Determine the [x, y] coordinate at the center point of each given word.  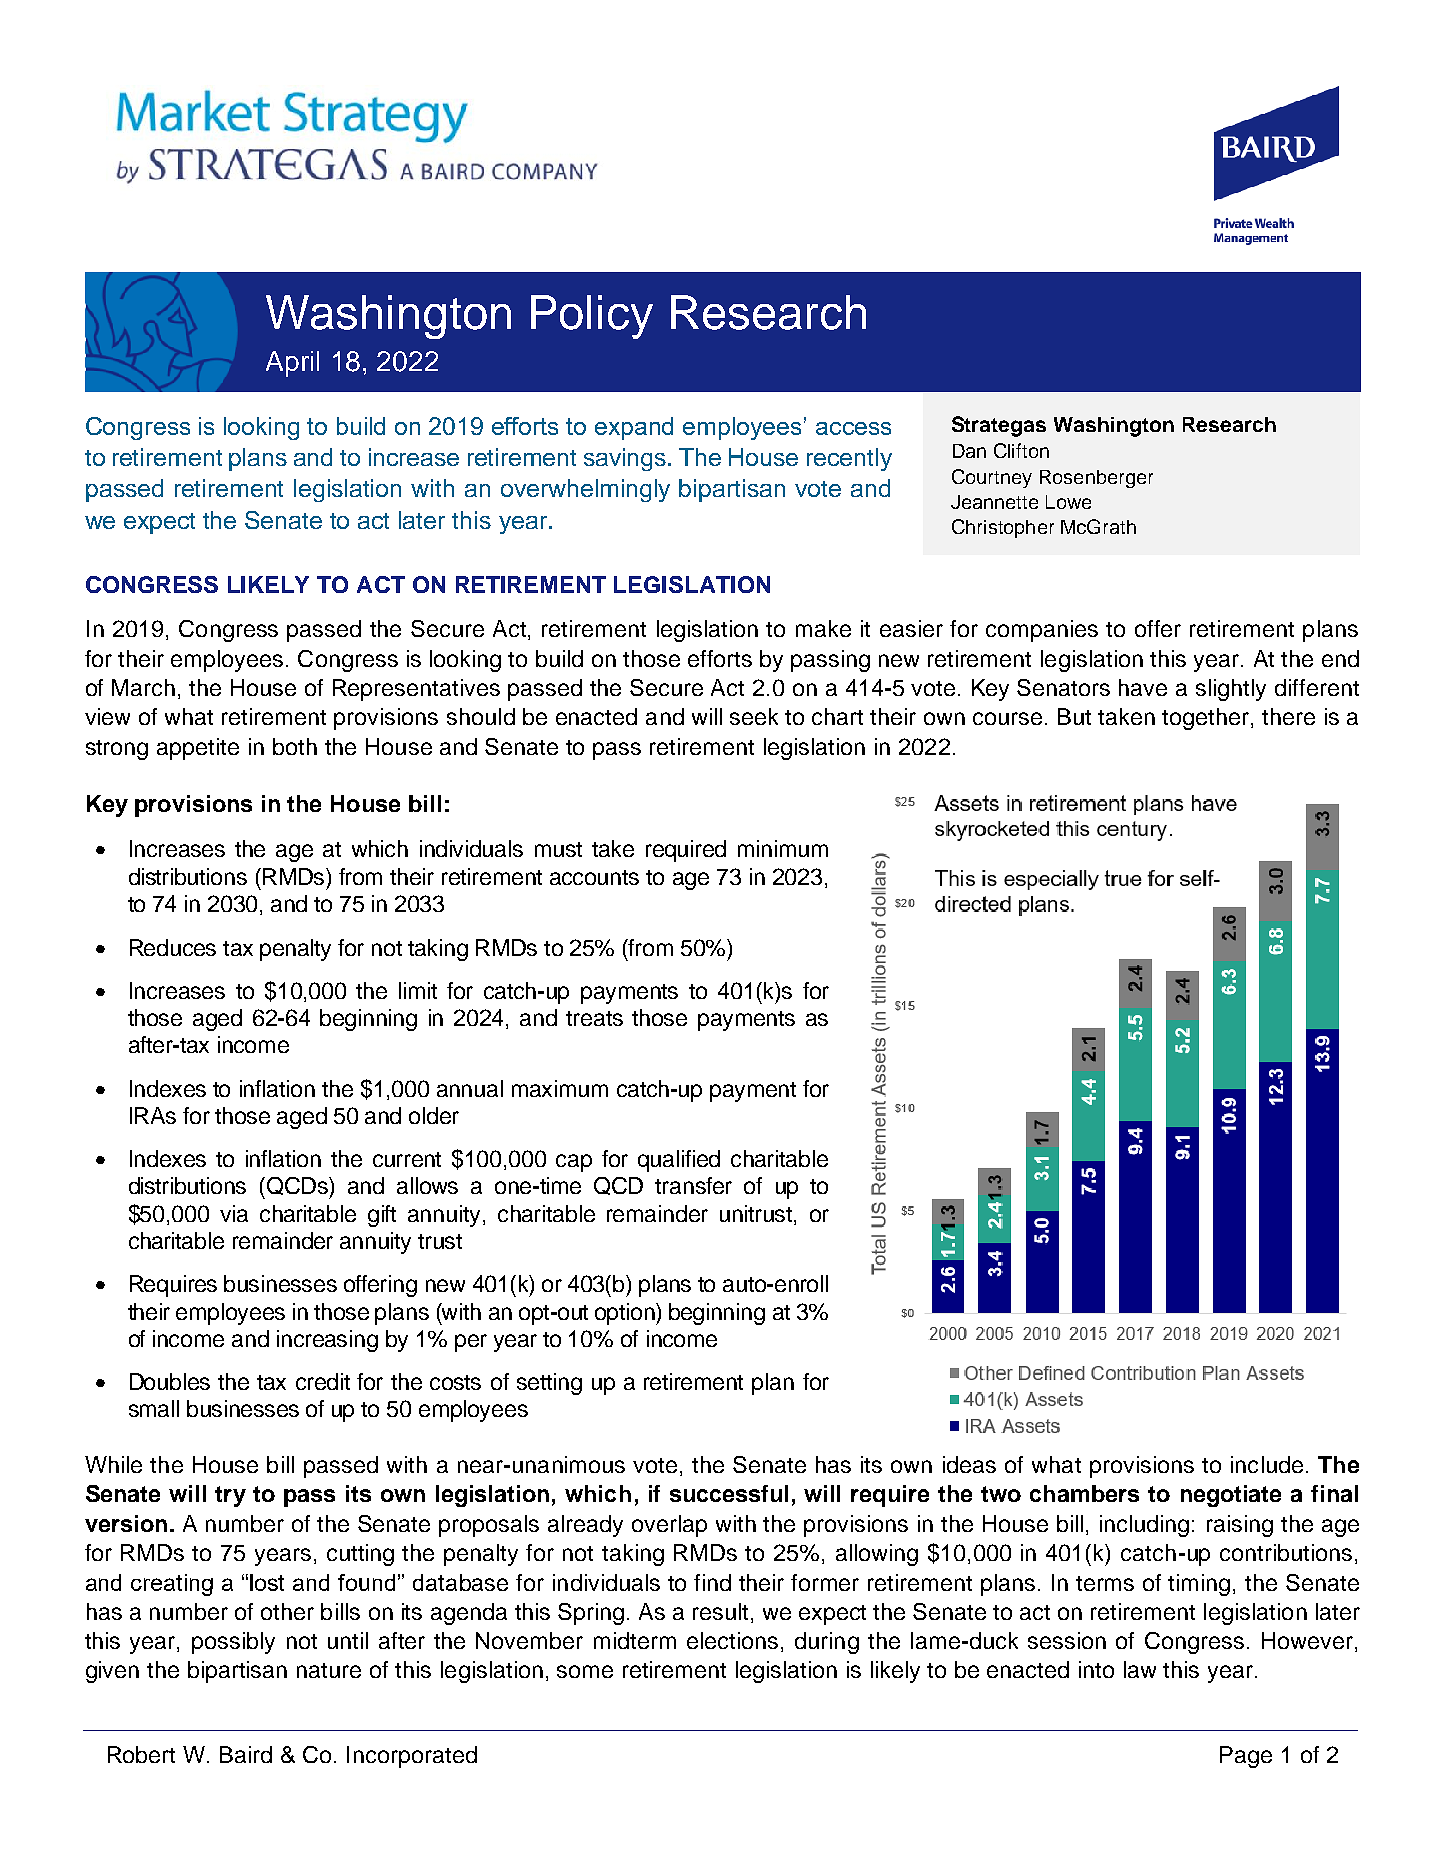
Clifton [1021, 450]
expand [634, 428]
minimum [783, 848]
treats [594, 1018]
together [1207, 719]
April [292, 364]
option [626, 1314]
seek [754, 716]
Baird [246, 1754]
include [1267, 1464]
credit [323, 1381]
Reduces [173, 947]
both [295, 746]
